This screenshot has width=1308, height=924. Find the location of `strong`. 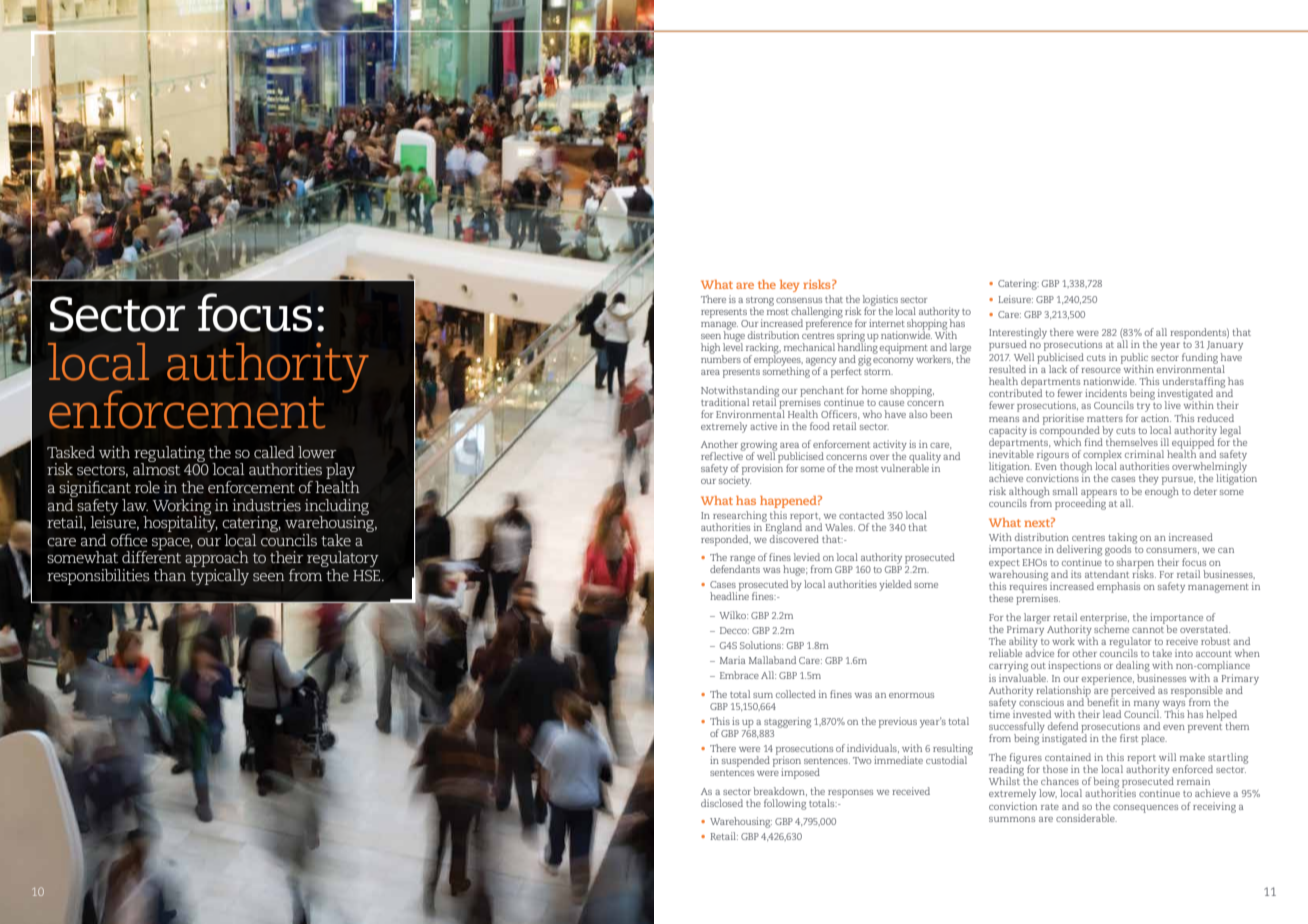

strong is located at coordinates (760, 302).
